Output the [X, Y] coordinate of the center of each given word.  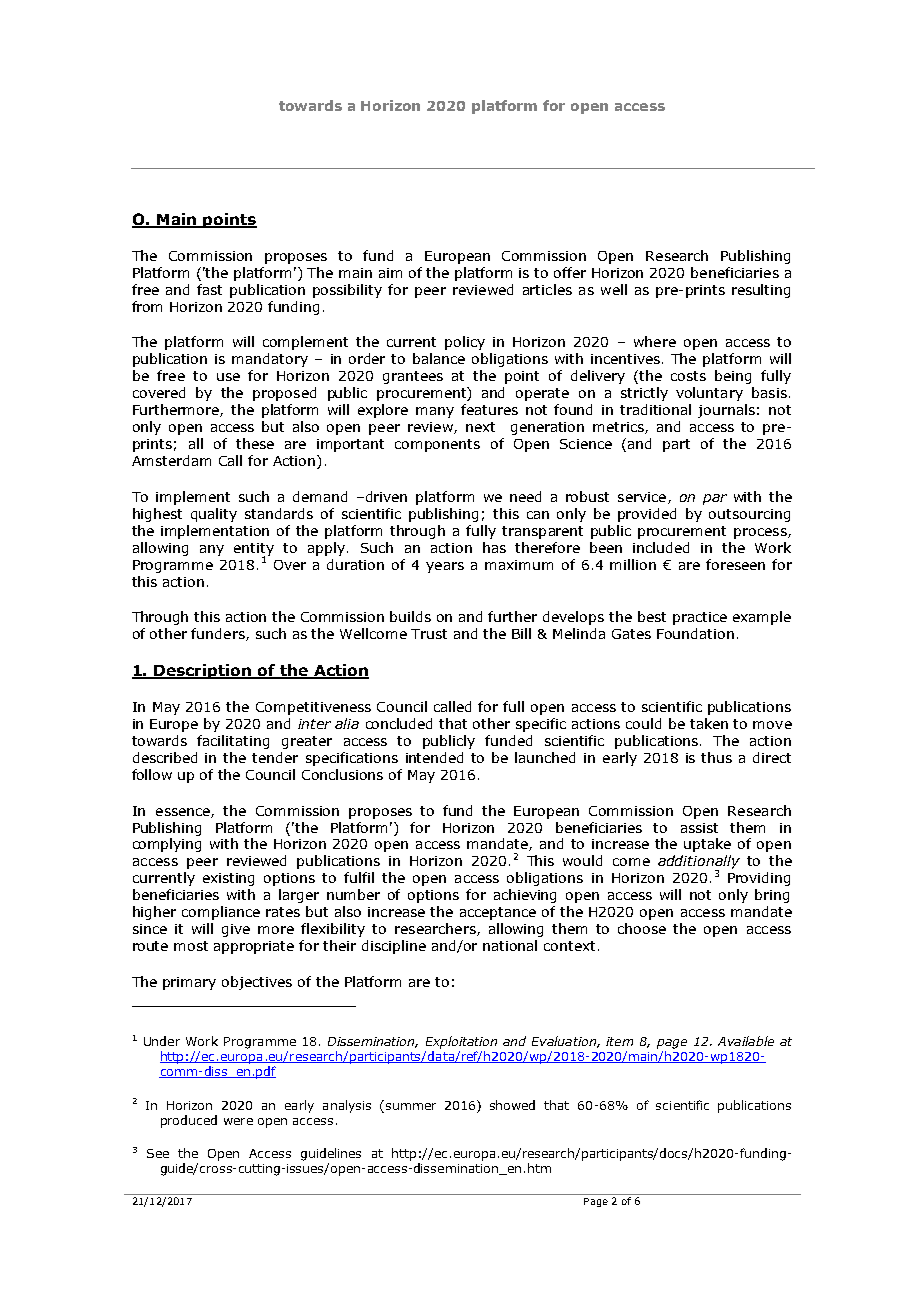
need [525, 496]
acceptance [498, 913]
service [642, 497]
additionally [699, 863]
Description [203, 671]
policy [465, 343]
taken [709, 723]
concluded [399, 723]
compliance [221, 913]
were [238, 1121]
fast [209, 289]
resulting [761, 291]
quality [214, 515]
